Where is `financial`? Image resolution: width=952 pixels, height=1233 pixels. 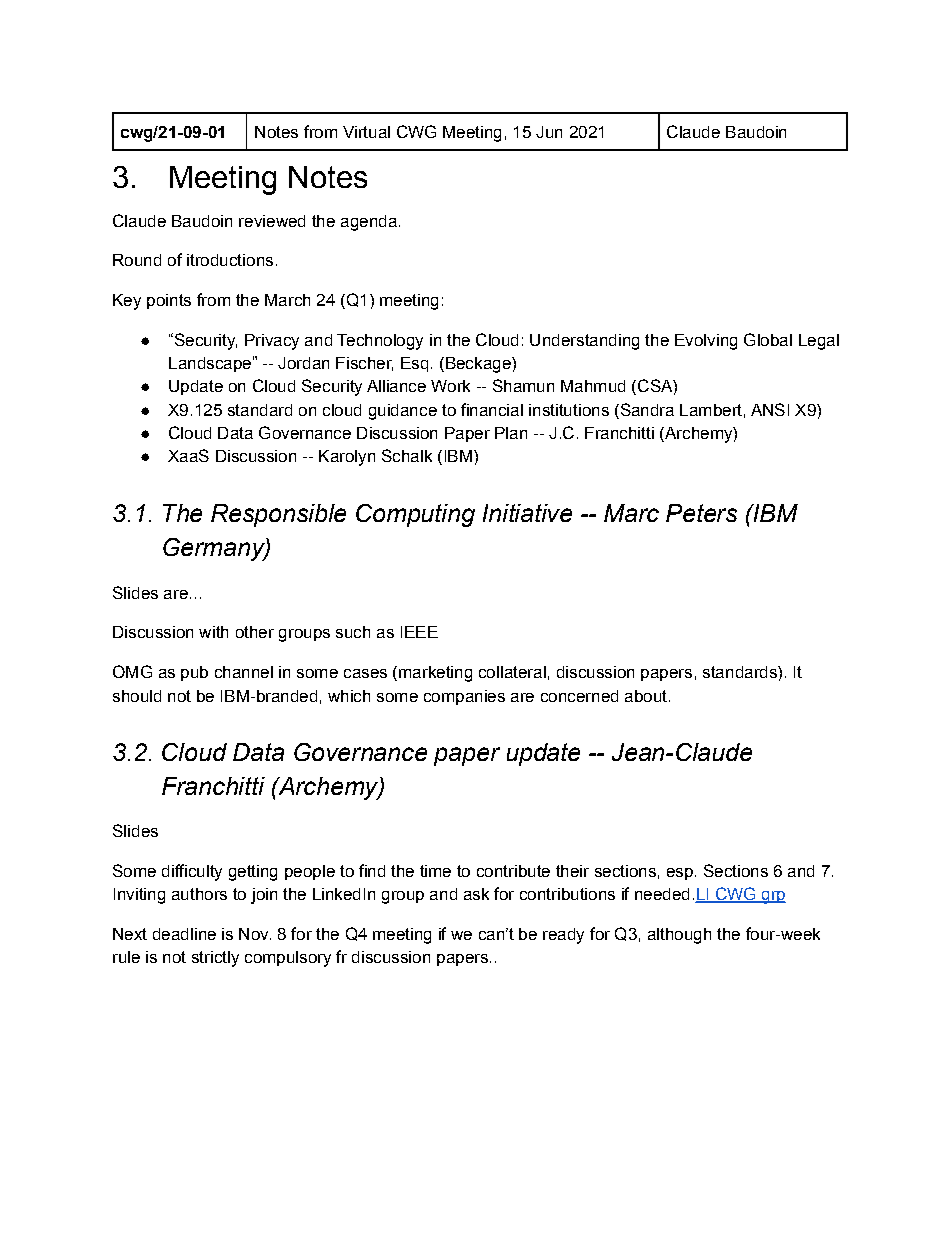
financial is located at coordinates (492, 409).
